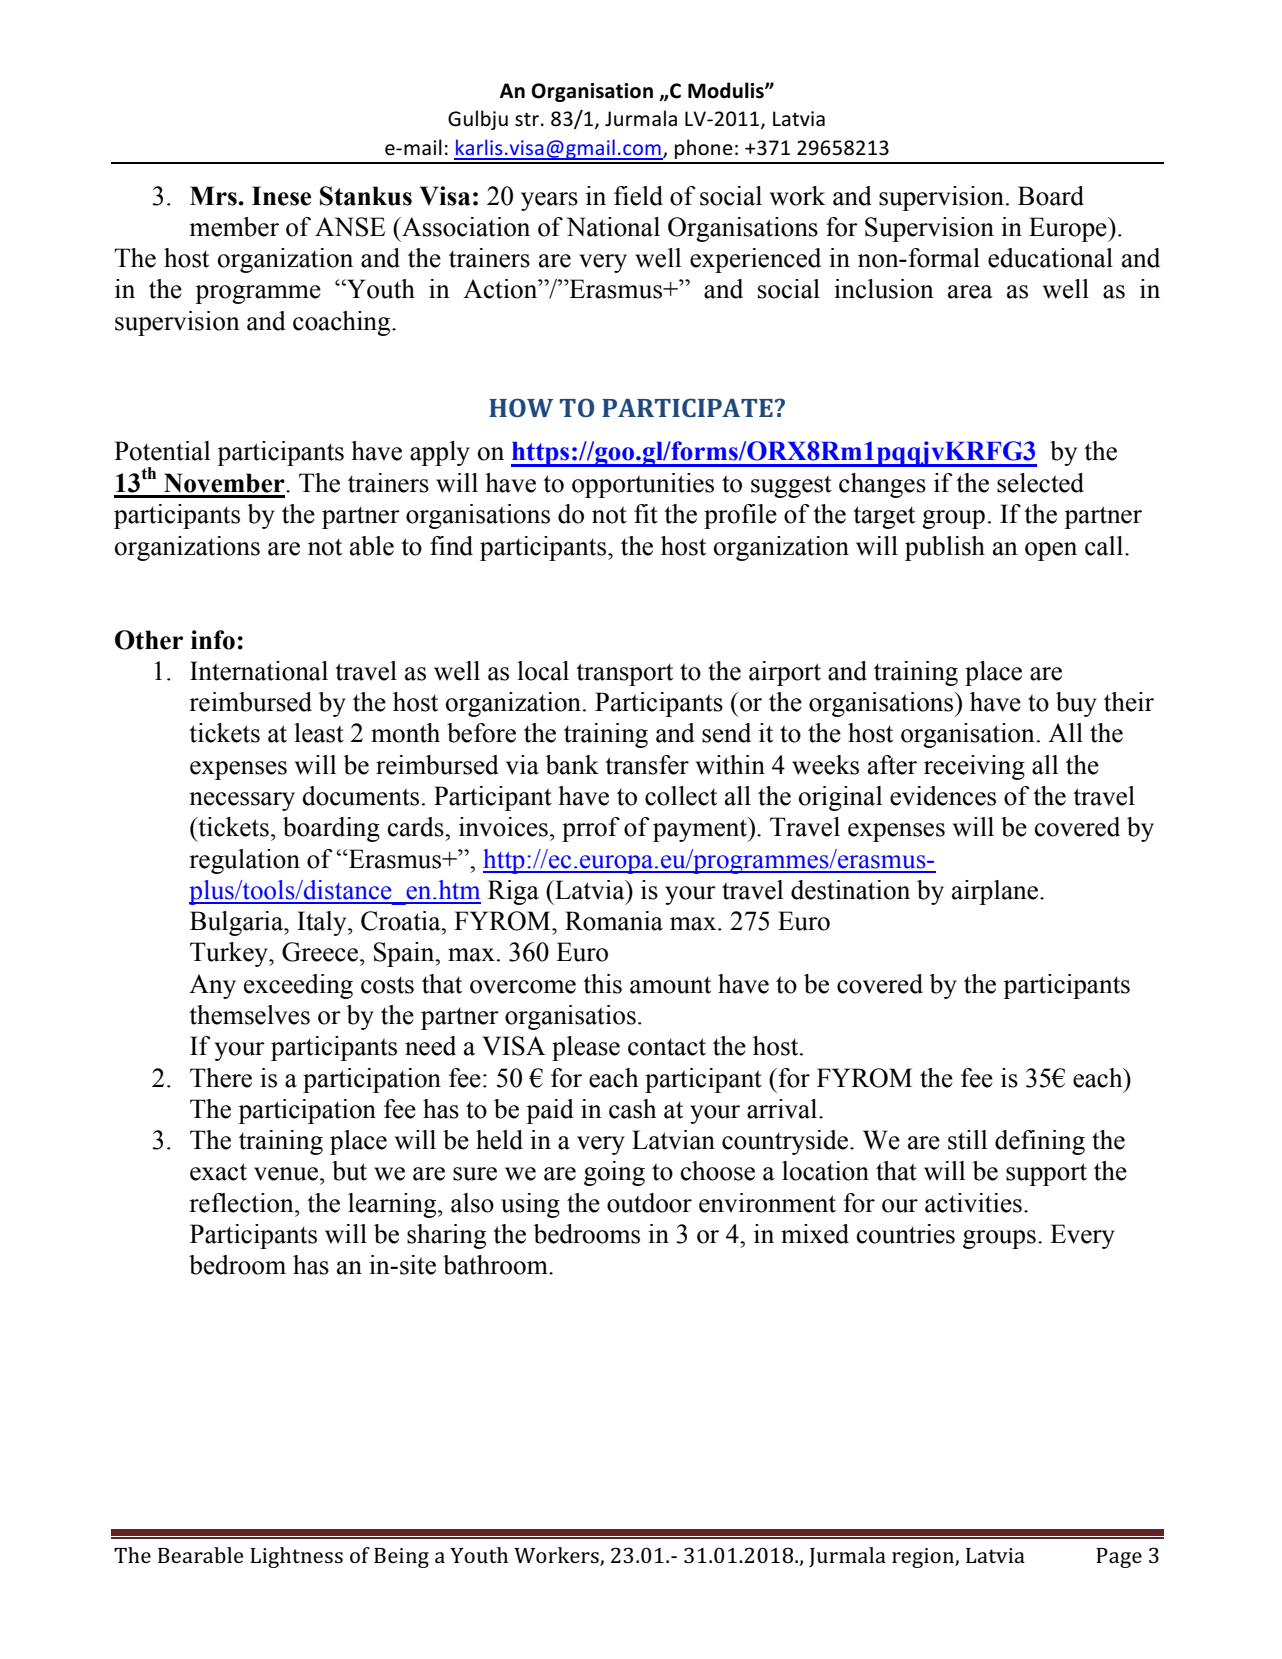 This document has width=1282, height=1659. What do you see at coordinates (974, 767) in the document?
I see `receiving` at bounding box center [974, 767].
